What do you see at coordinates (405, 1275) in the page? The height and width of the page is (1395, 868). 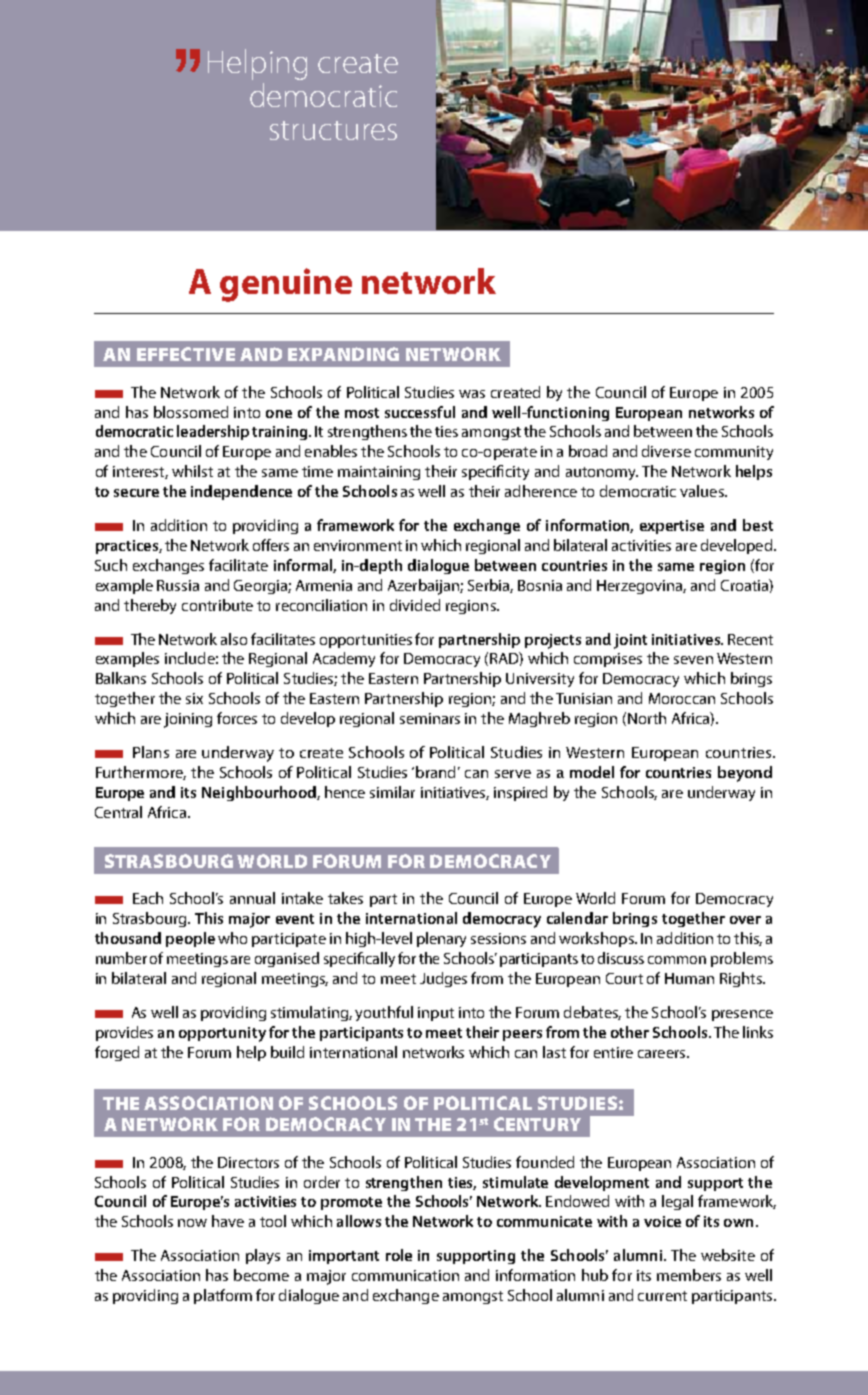 I see `communication` at bounding box center [405, 1275].
